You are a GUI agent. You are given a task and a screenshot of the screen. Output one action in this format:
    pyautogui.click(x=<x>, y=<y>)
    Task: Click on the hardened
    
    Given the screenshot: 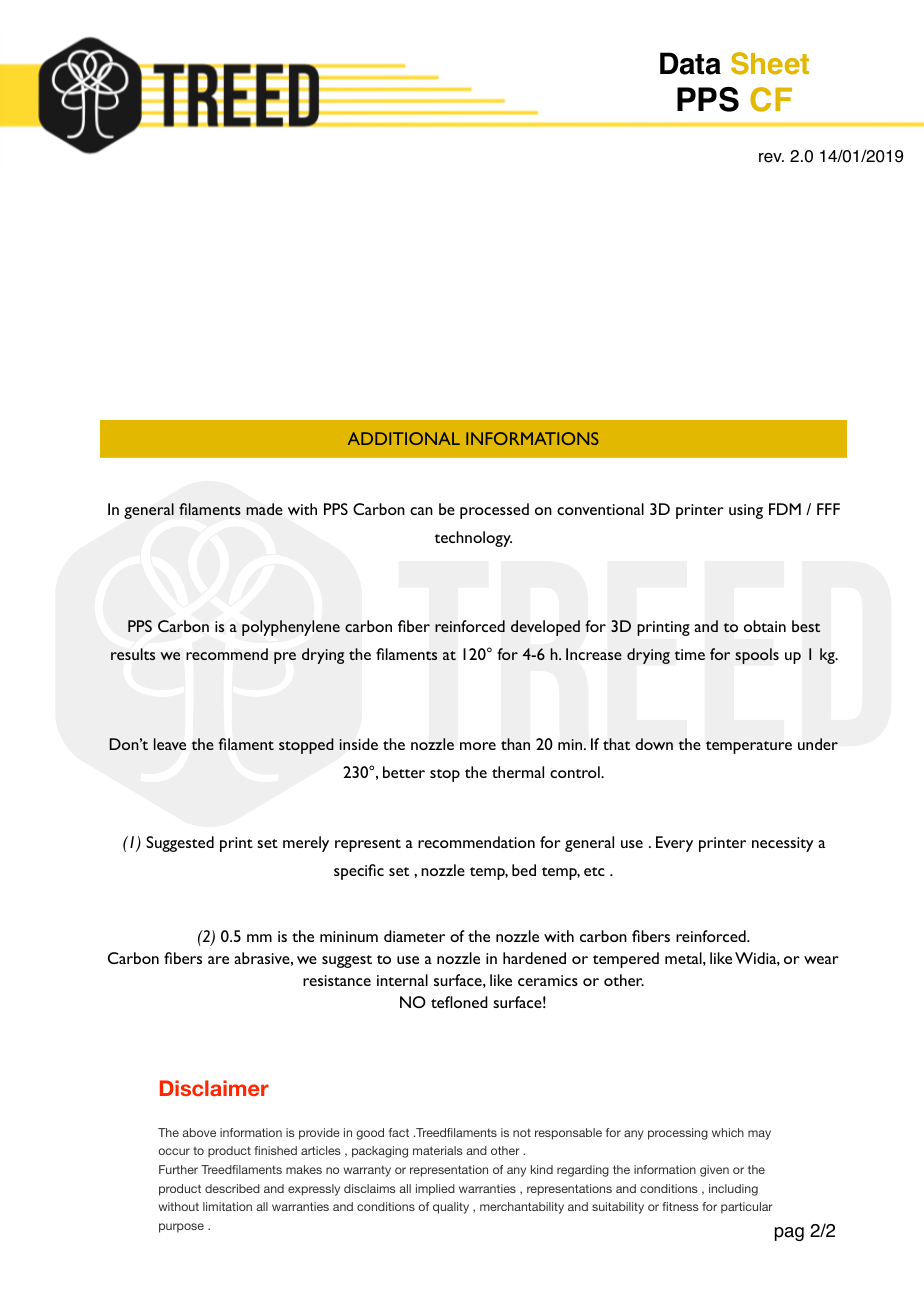 What is the action you would take?
    pyautogui.click(x=534, y=958)
